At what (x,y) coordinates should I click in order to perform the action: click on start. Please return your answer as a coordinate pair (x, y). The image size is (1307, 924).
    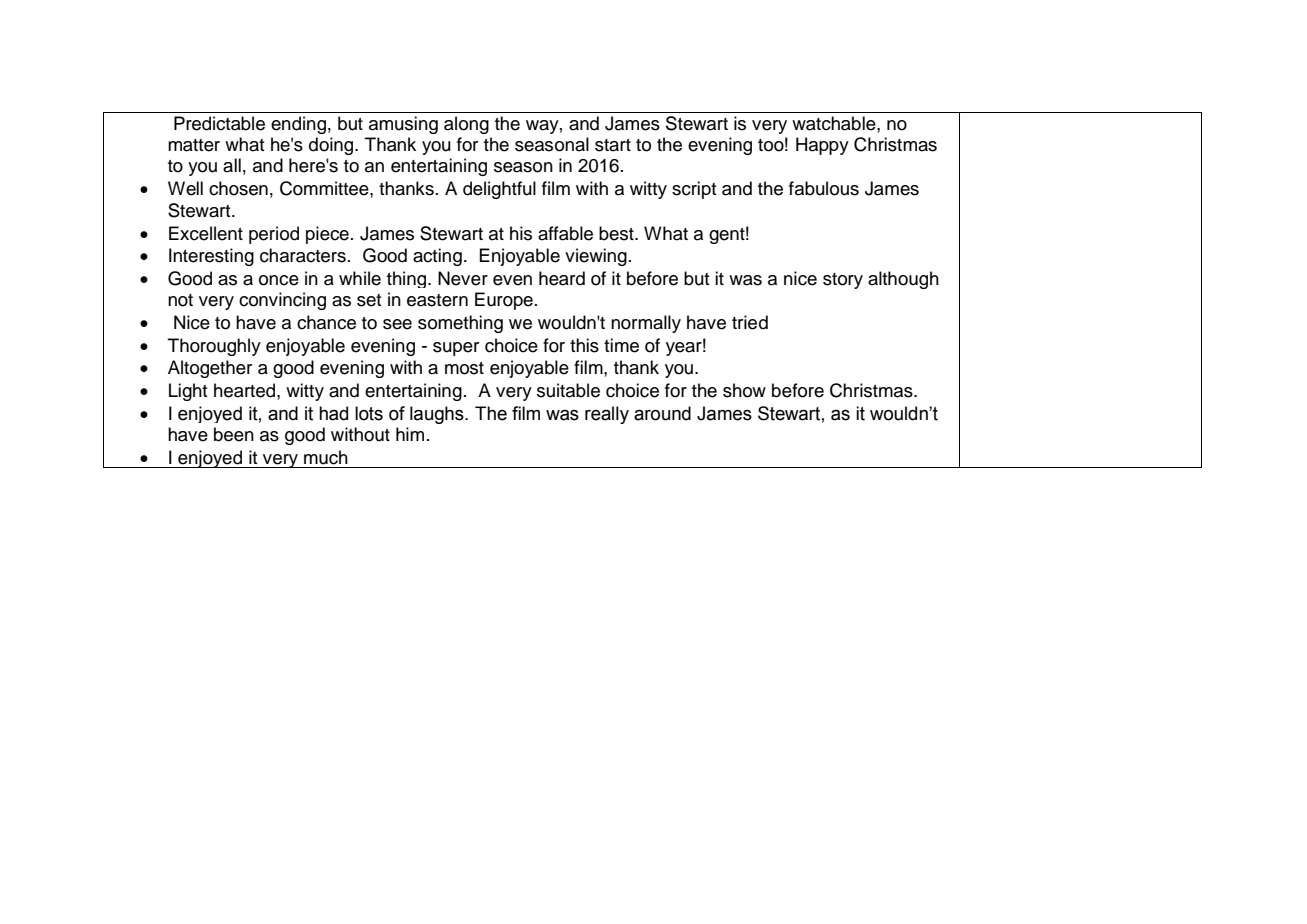
    Looking at the image, I should click on (613, 145).
